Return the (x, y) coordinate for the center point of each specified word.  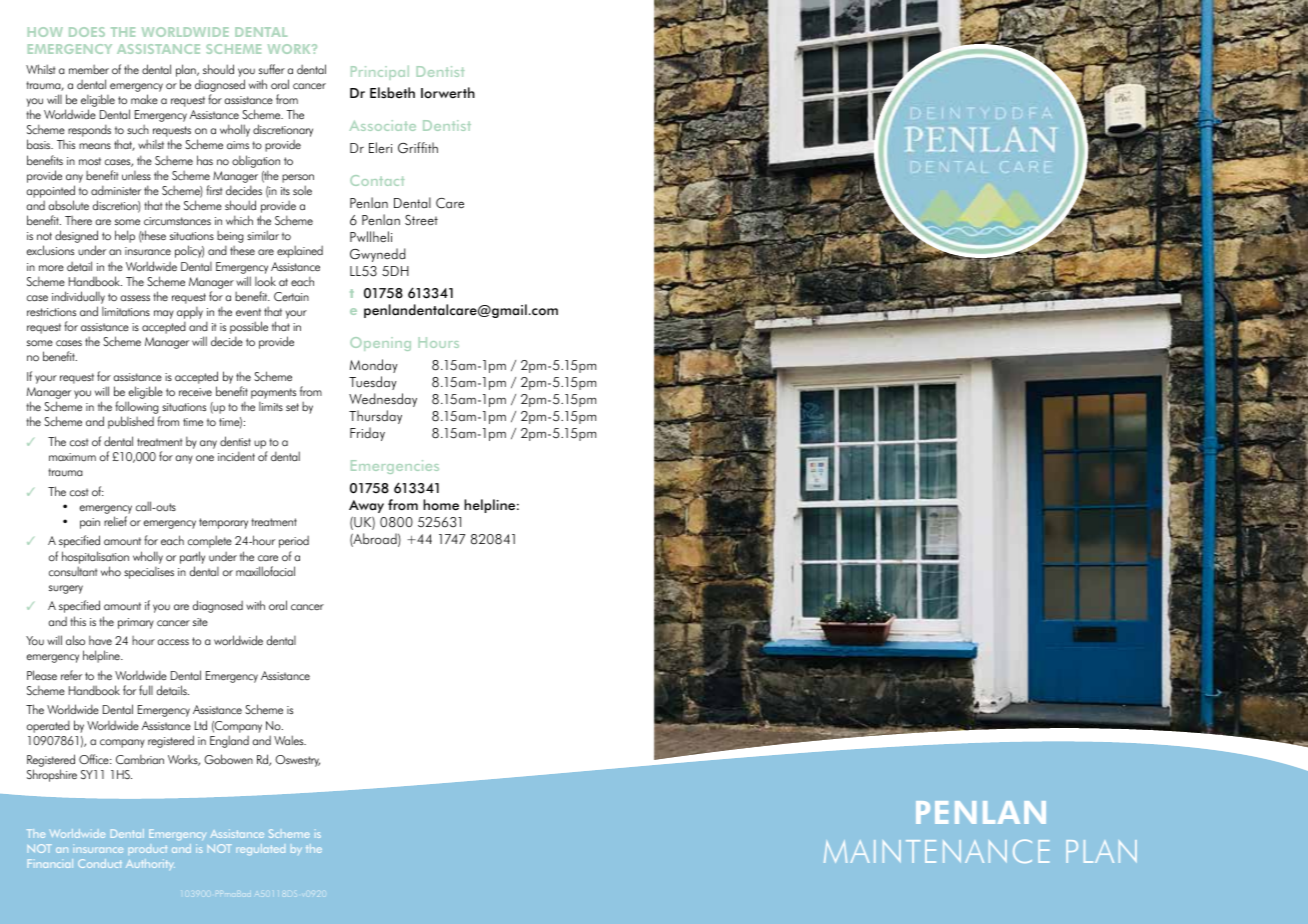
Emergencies (395, 467)
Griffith (418, 148)
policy (189, 251)
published (131, 422)
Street (421, 220)
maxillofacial (265, 571)
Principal (380, 72)
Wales (290, 740)
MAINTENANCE (936, 851)
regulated (260, 849)
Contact (377, 180)
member (89, 69)
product (147, 850)
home (441, 505)
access (173, 642)
